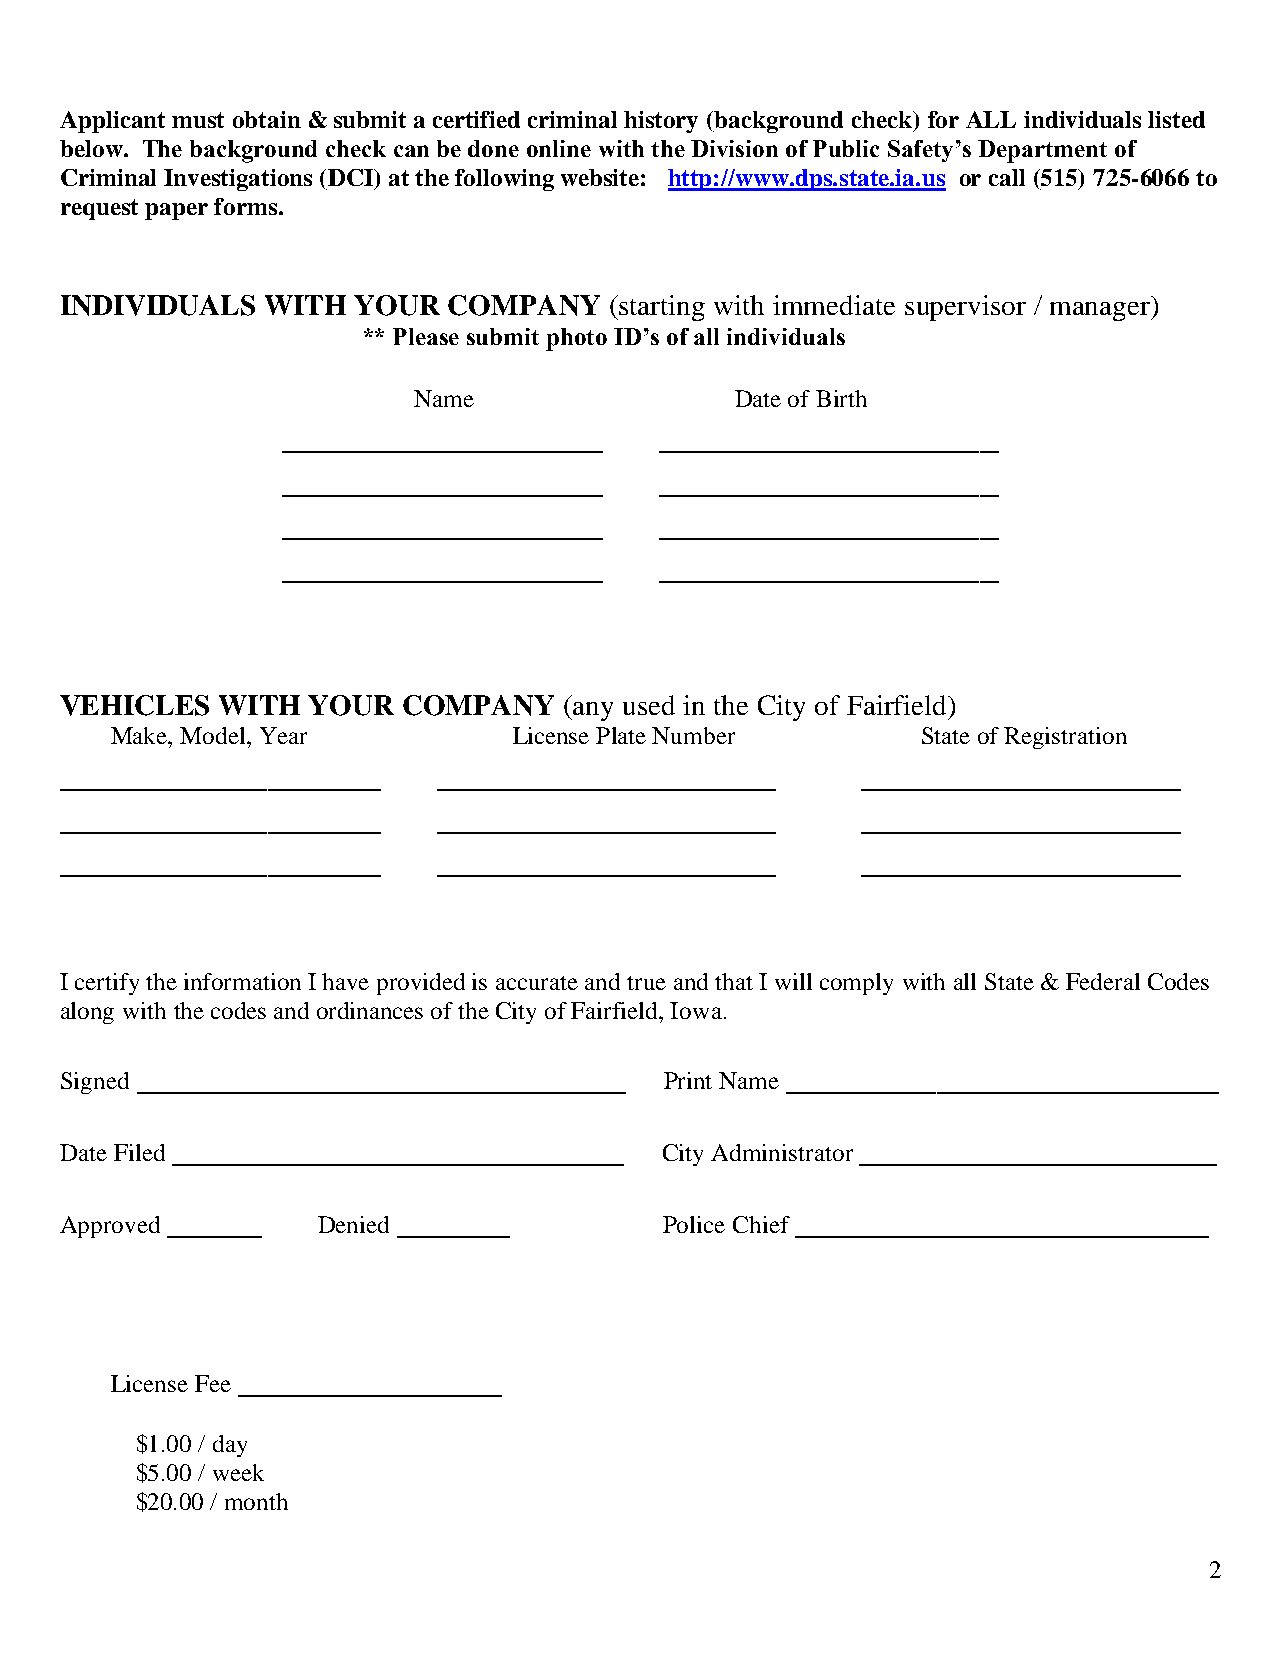  Describe the element at coordinates (238, 180) in the screenshot. I see `Investigations` at that location.
